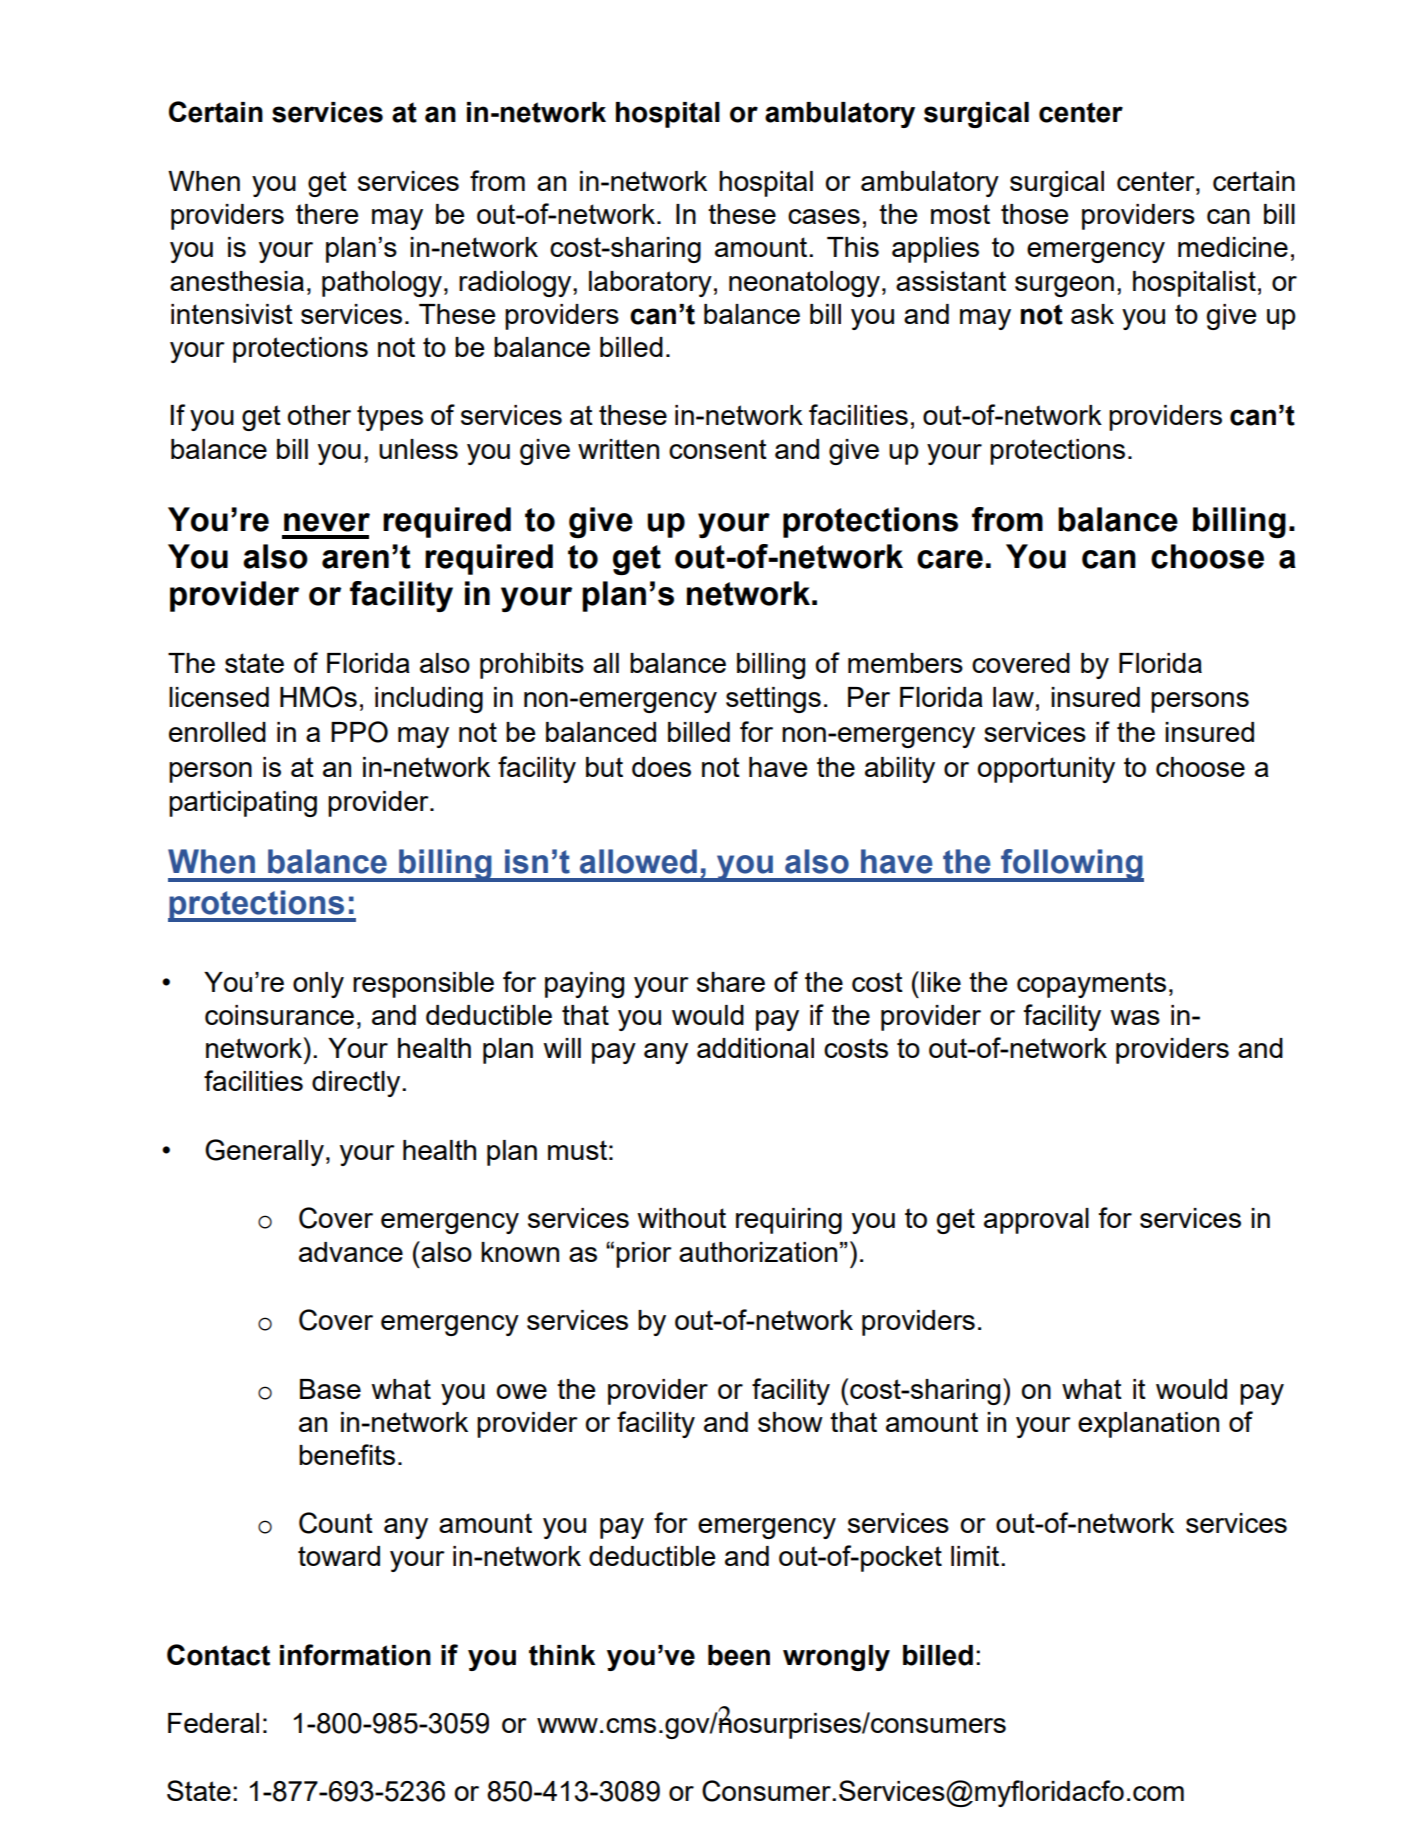 This image has height=1847, width=1427. Describe the element at coordinates (1064, 286) in the image. I see `surgeon` at that location.
